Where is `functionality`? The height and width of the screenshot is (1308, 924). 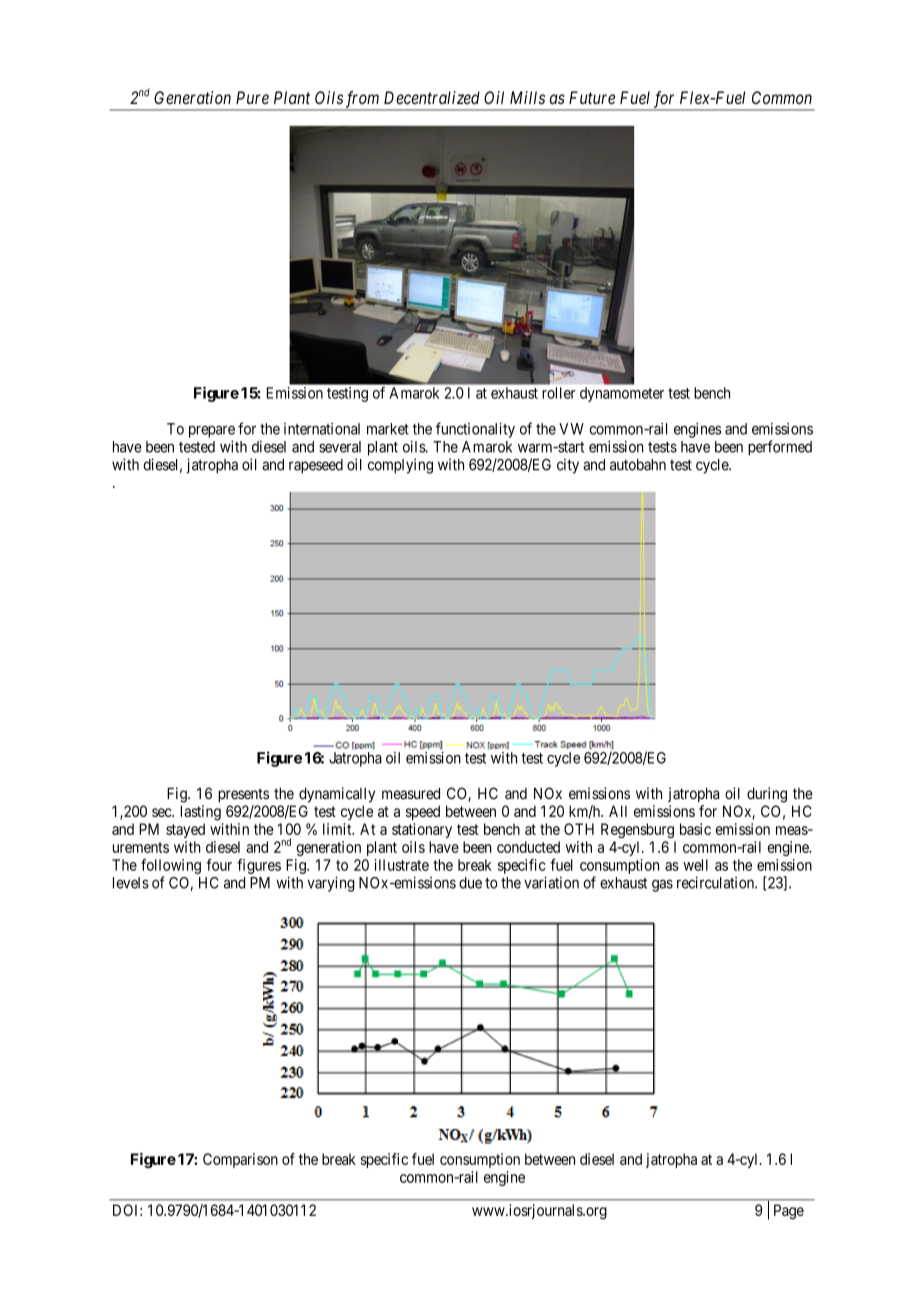 functionality is located at coordinates (475, 430).
